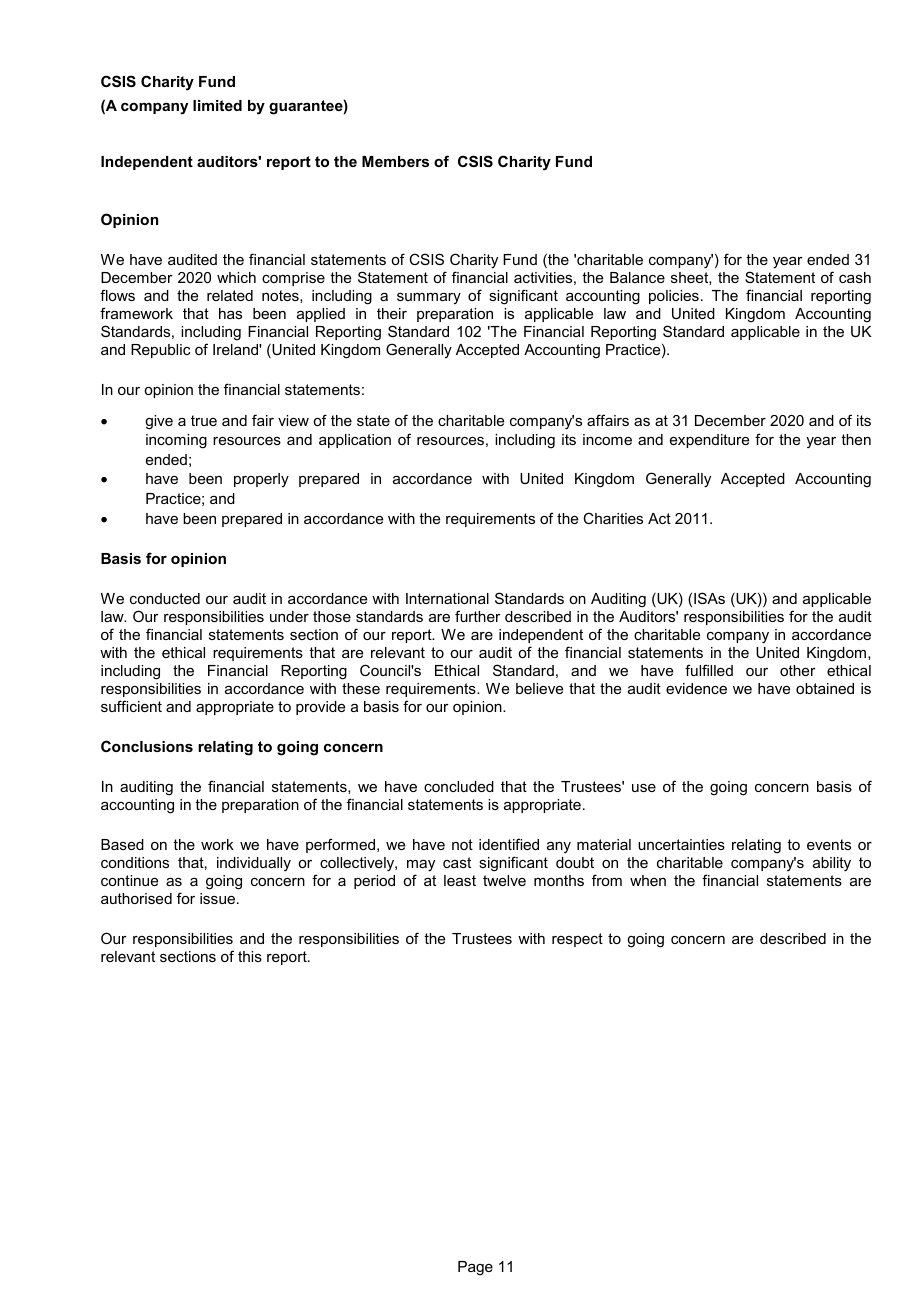 The width and height of the screenshot is (924, 1308). I want to click on Page, so click(475, 1268).
